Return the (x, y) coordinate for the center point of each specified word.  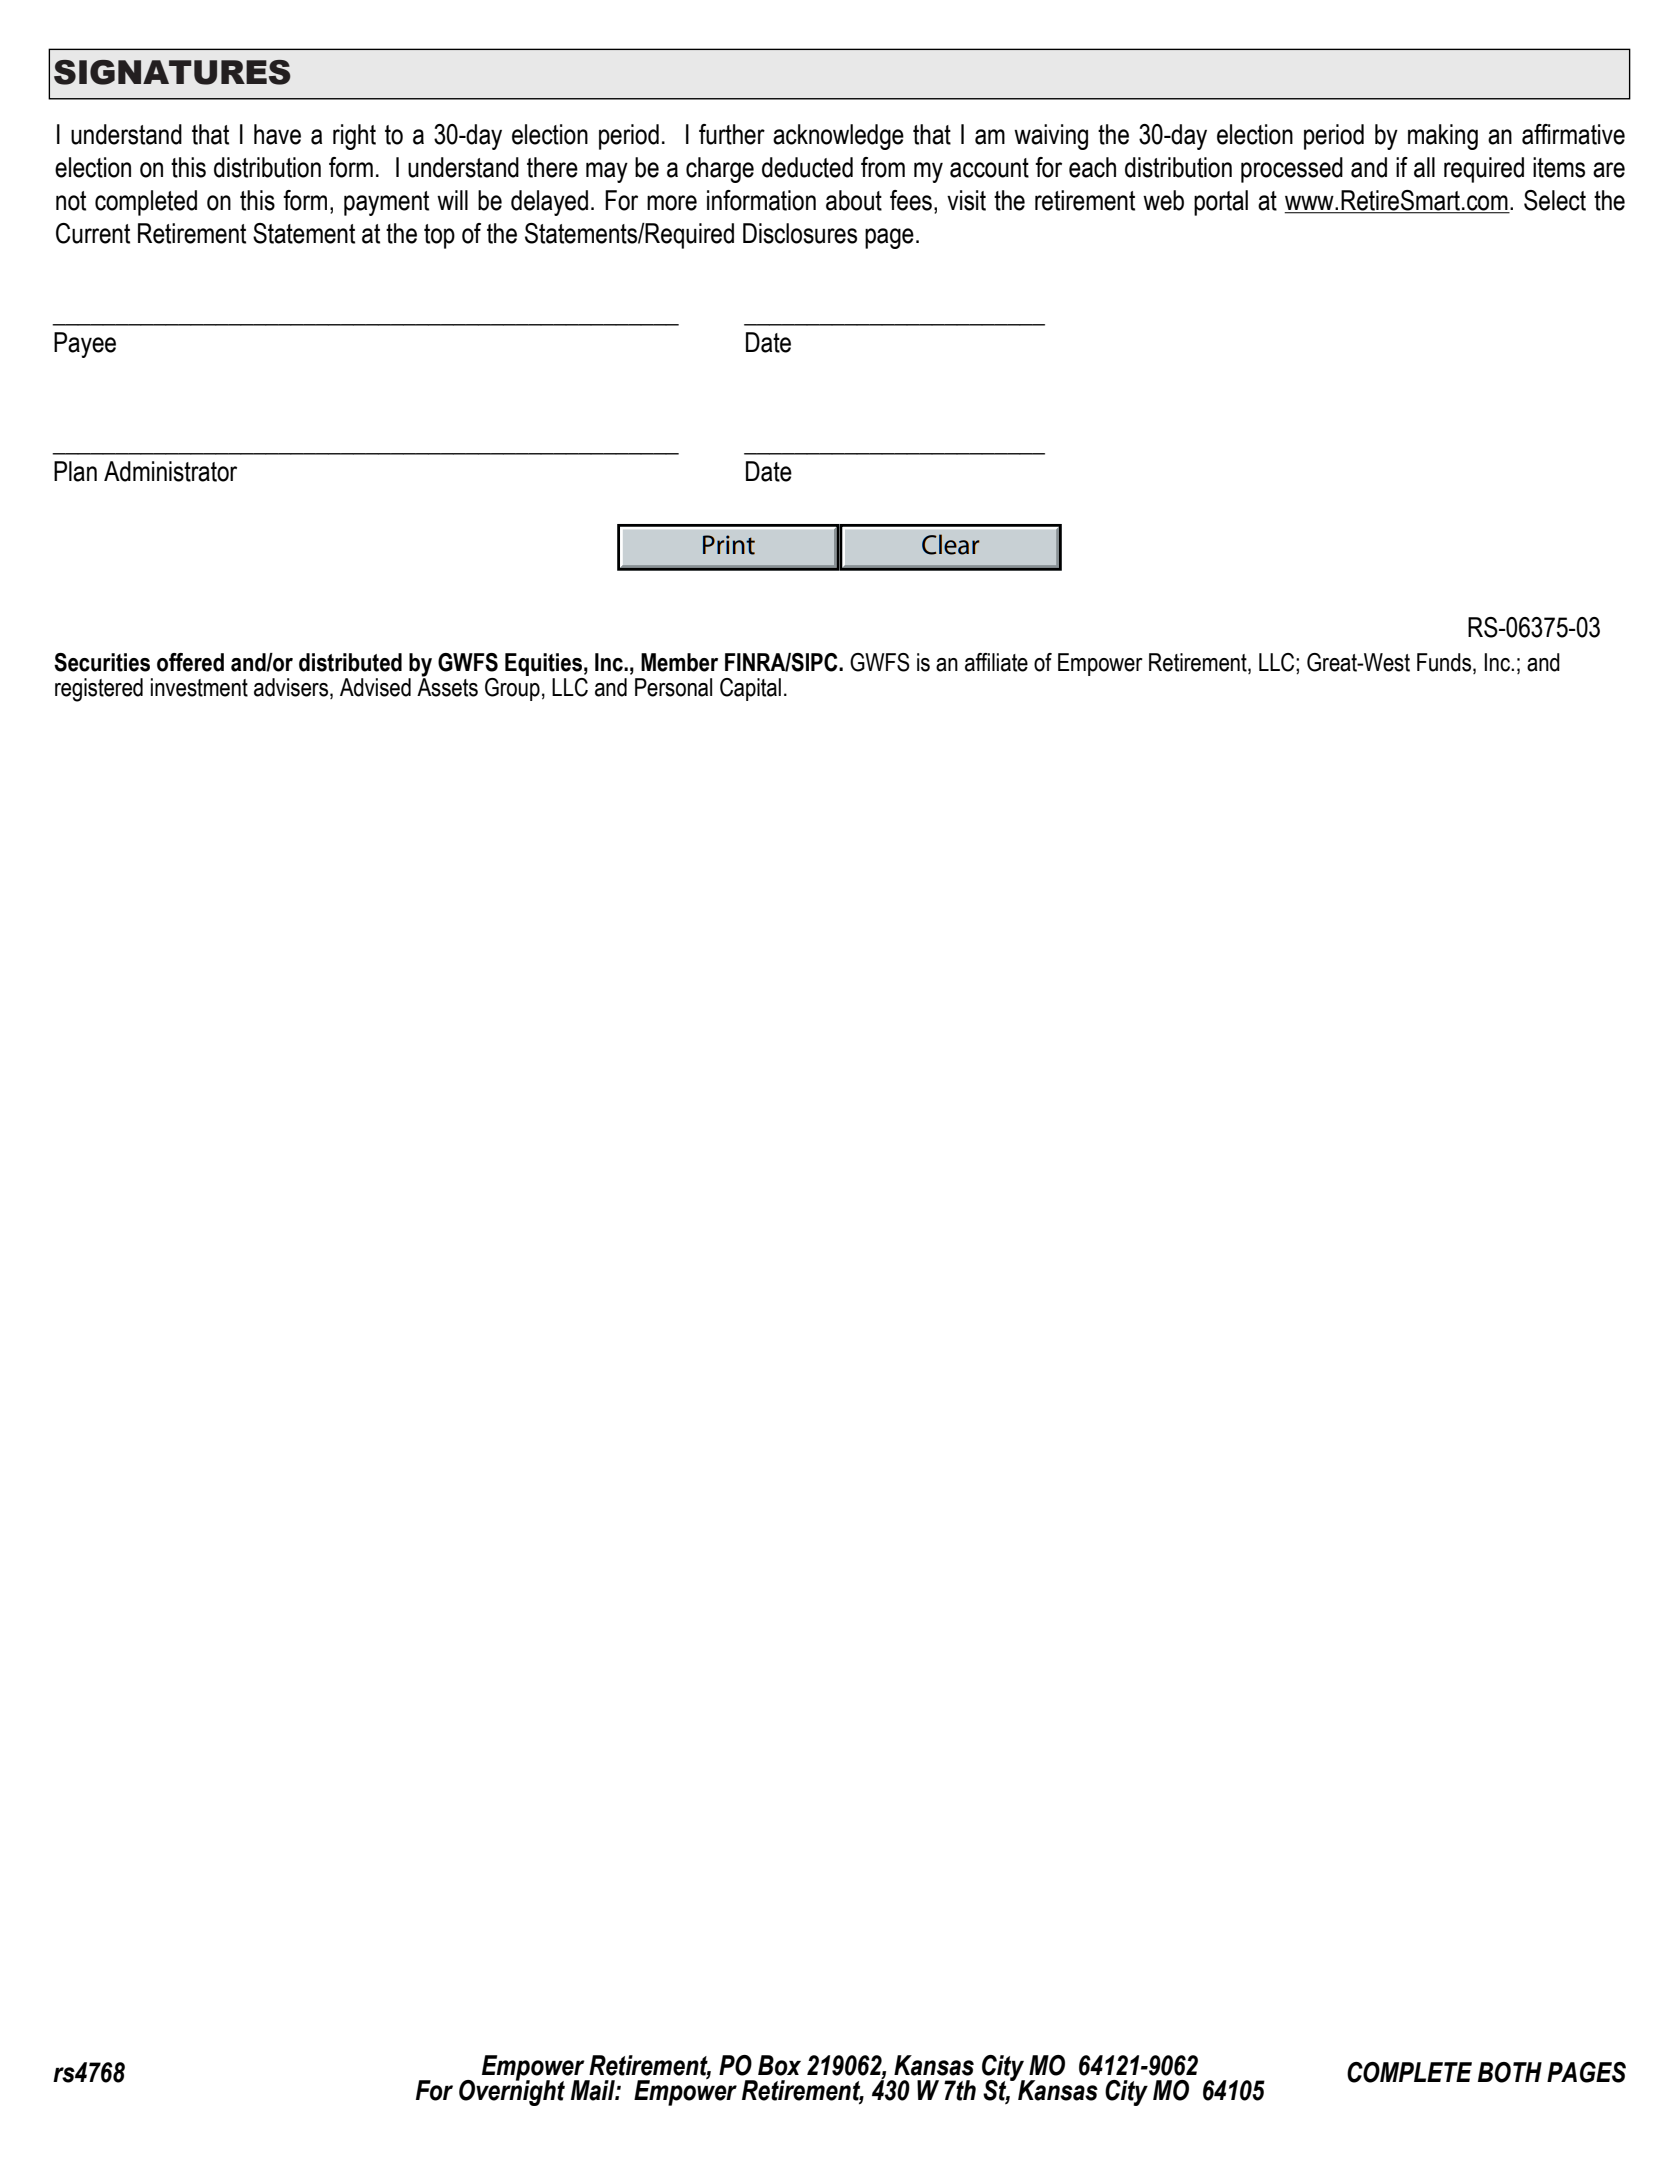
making (1443, 137)
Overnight (512, 2091)
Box (779, 2065)
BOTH (1510, 2072)
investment (199, 687)
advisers (291, 687)
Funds (1445, 663)
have (277, 134)
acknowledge (838, 137)
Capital (750, 689)
